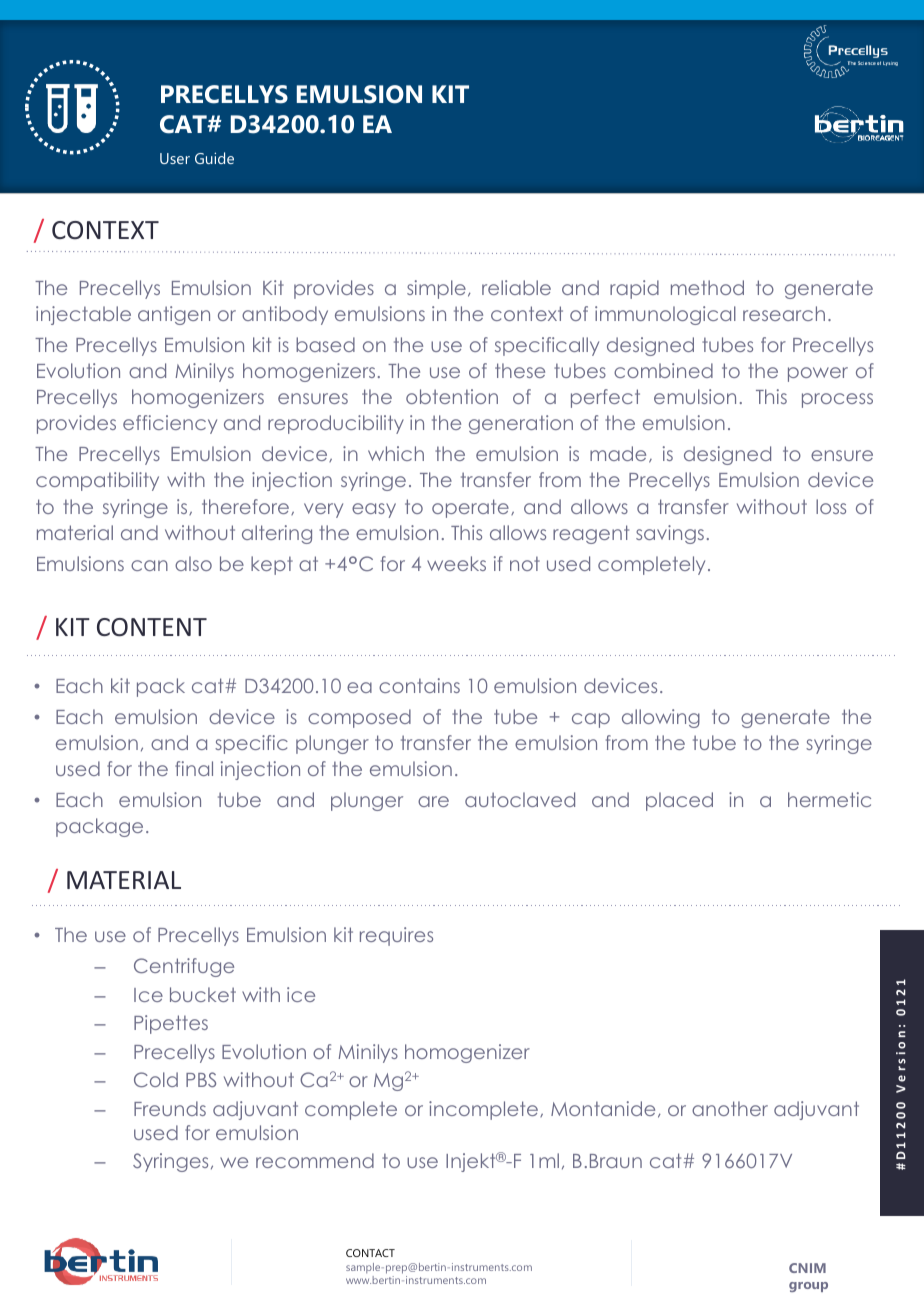  I want to click on requires, so click(396, 936).
